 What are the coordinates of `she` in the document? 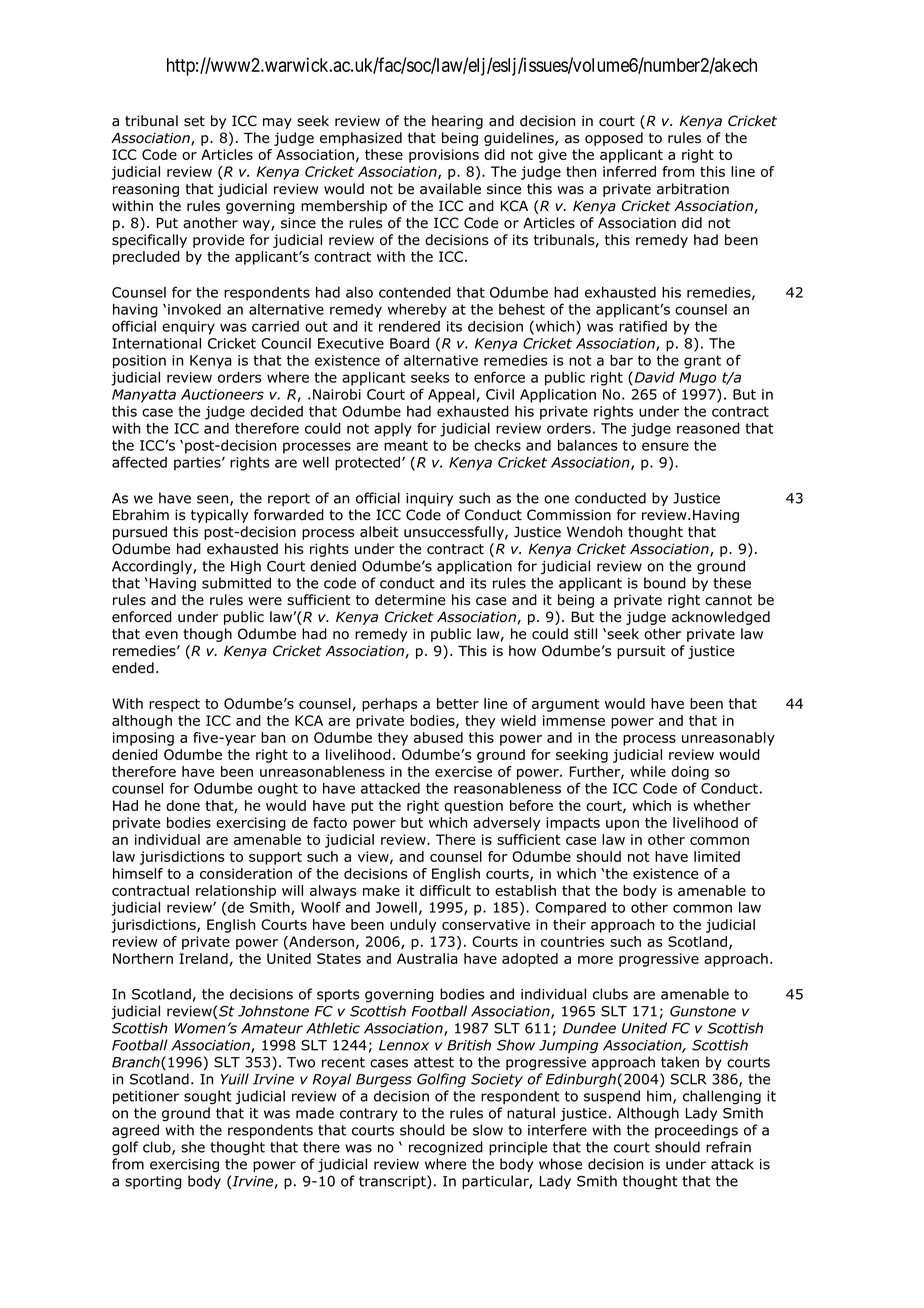 It's located at (193, 1147).
